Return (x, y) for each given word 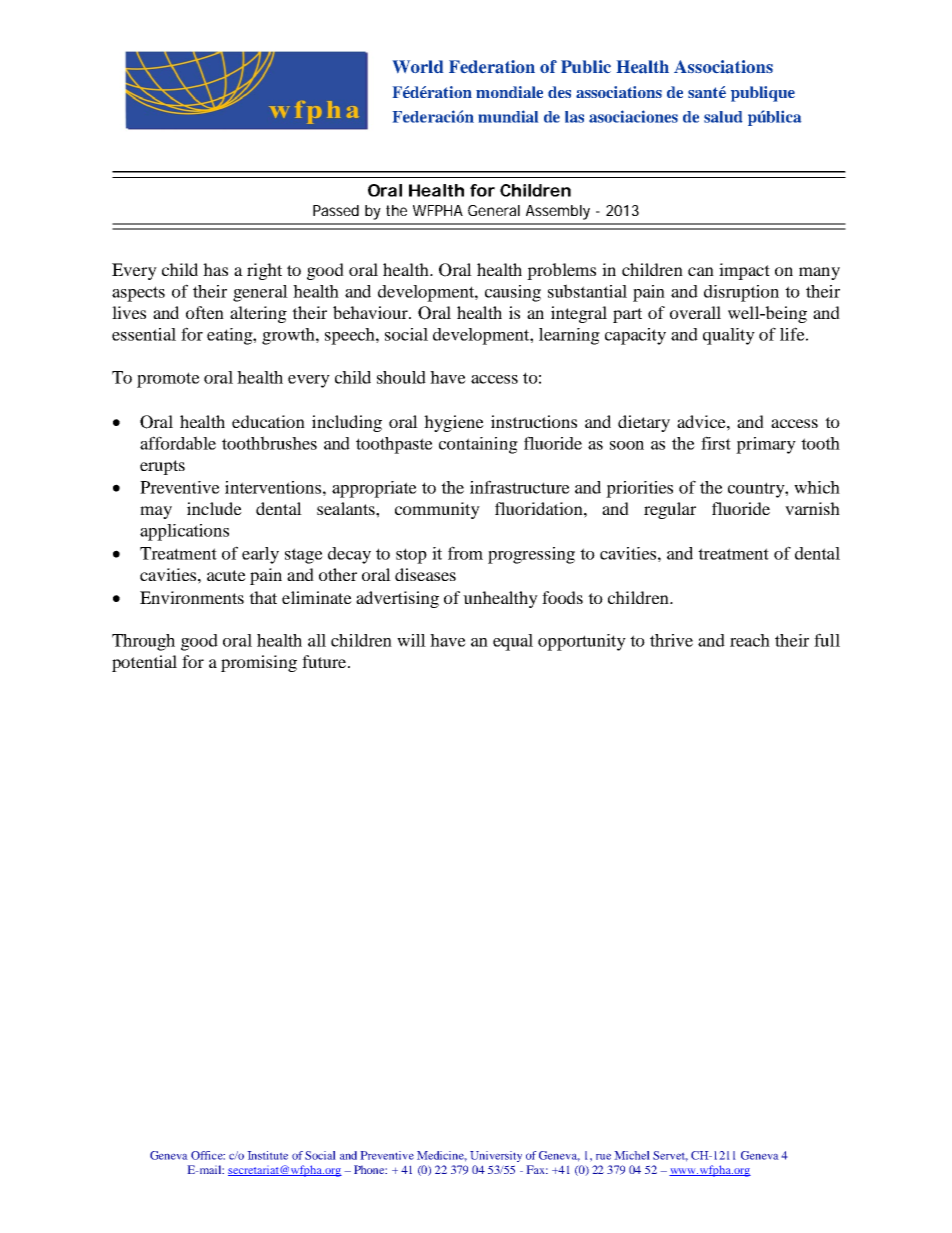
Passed (336, 210)
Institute (267, 1155)
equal (513, 642)
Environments (192, 597)
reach (750, 640)
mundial (508, 116)
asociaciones (633, 116)
